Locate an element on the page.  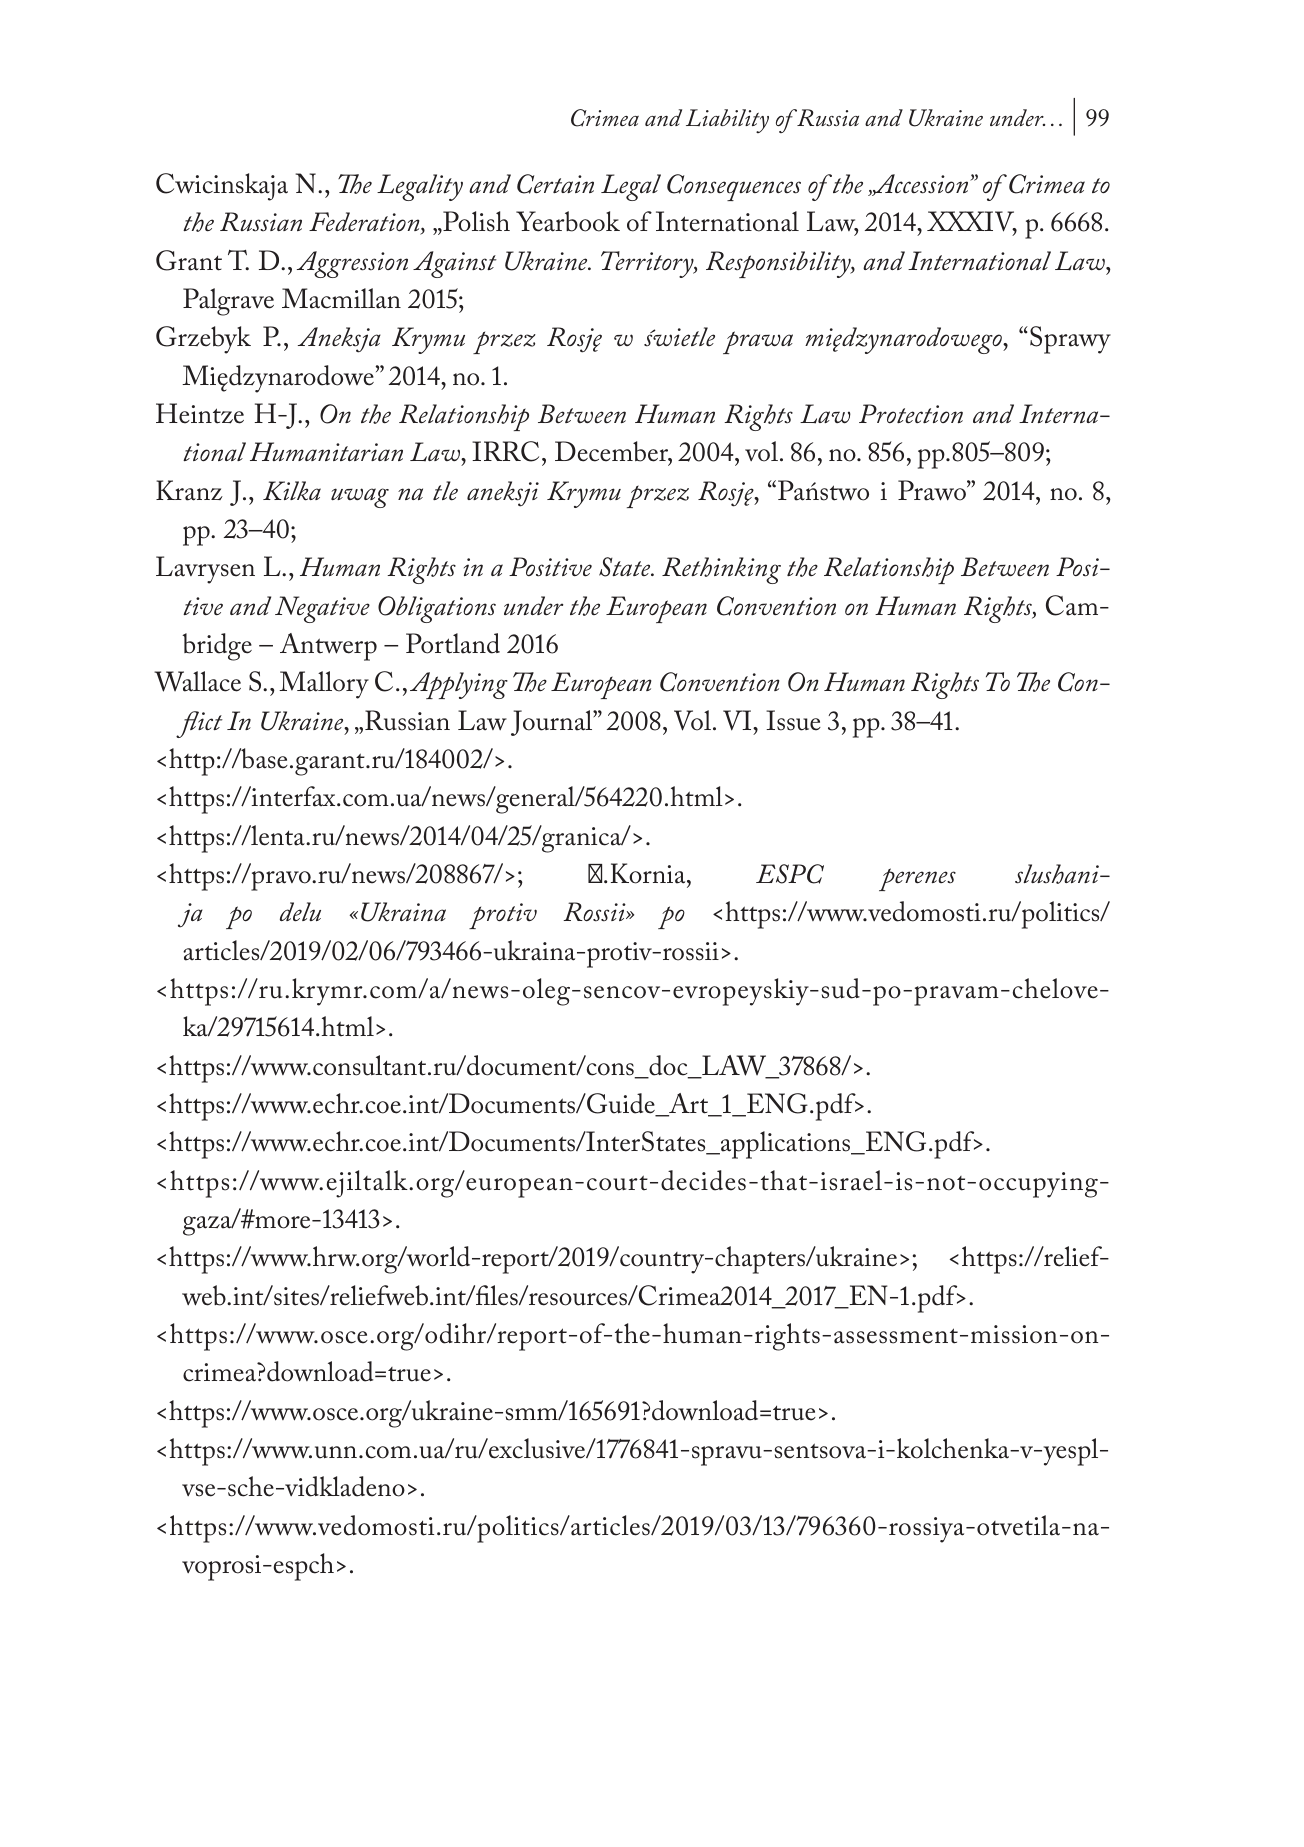
Rethinking is located at coordinates (721, 570).
